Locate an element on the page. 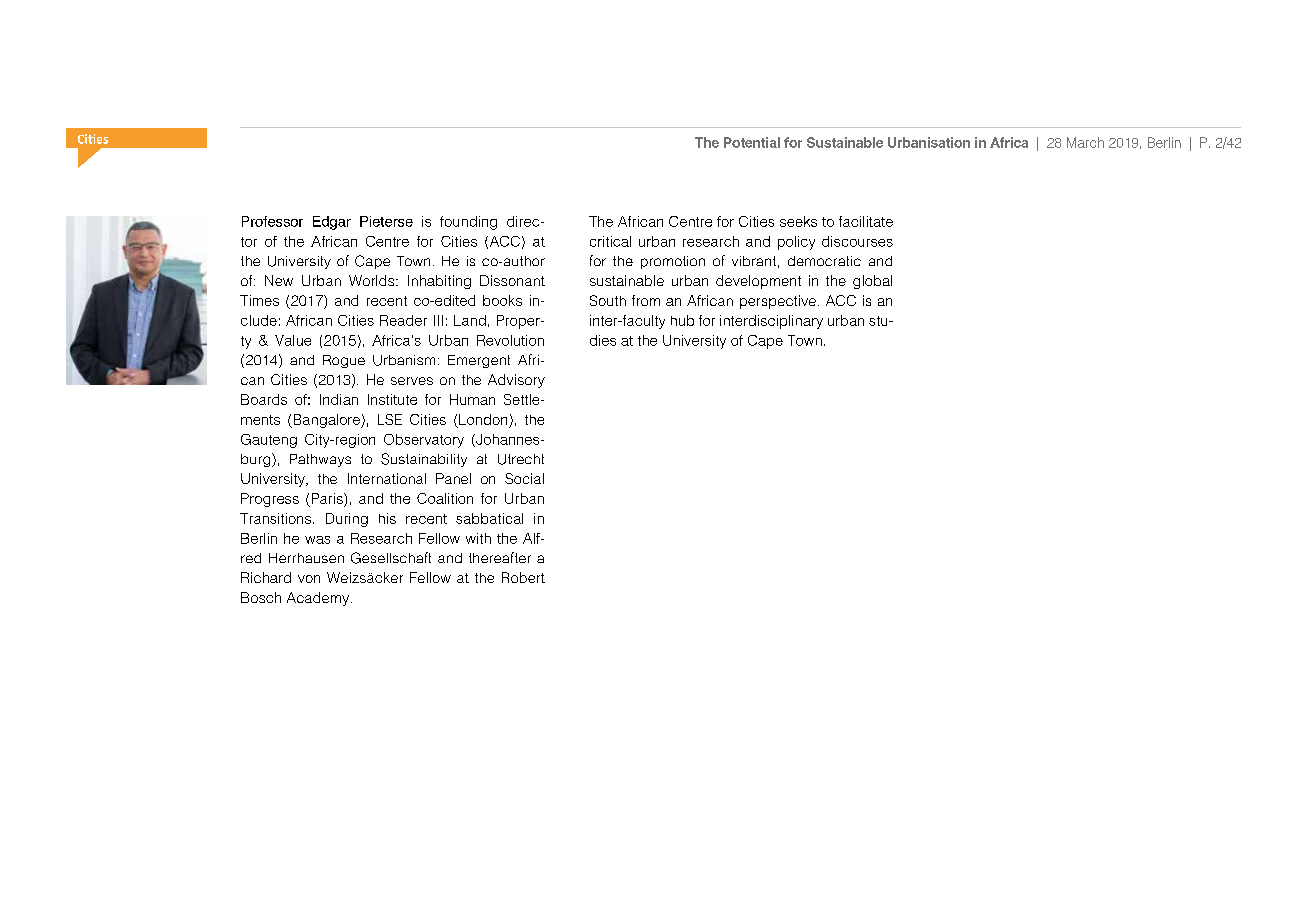  March is located at coordinates (1085, 142).
